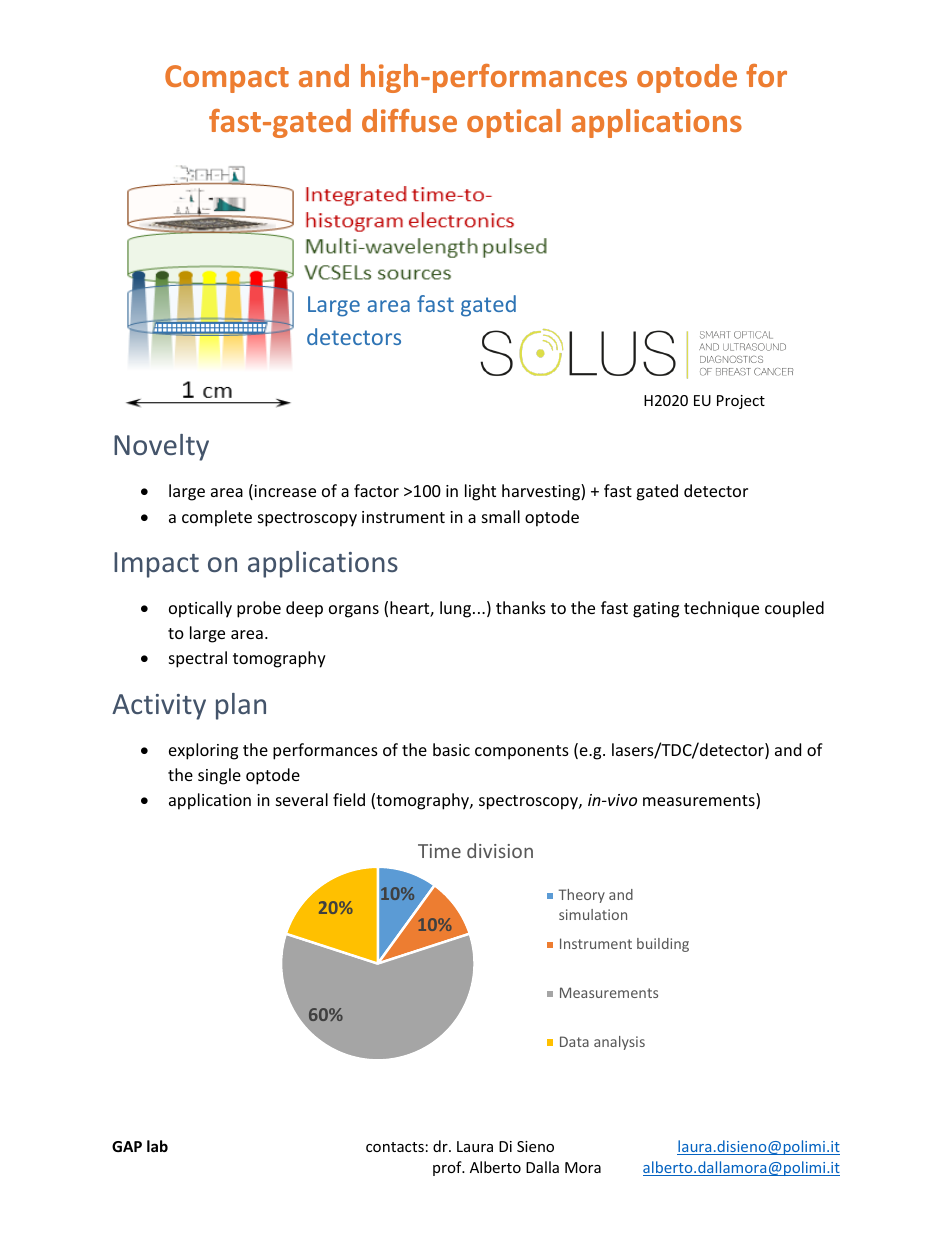  What do you see at coordinates (480, 492) in the screenshot?
I see `light` at bounding box center [480, 492].
